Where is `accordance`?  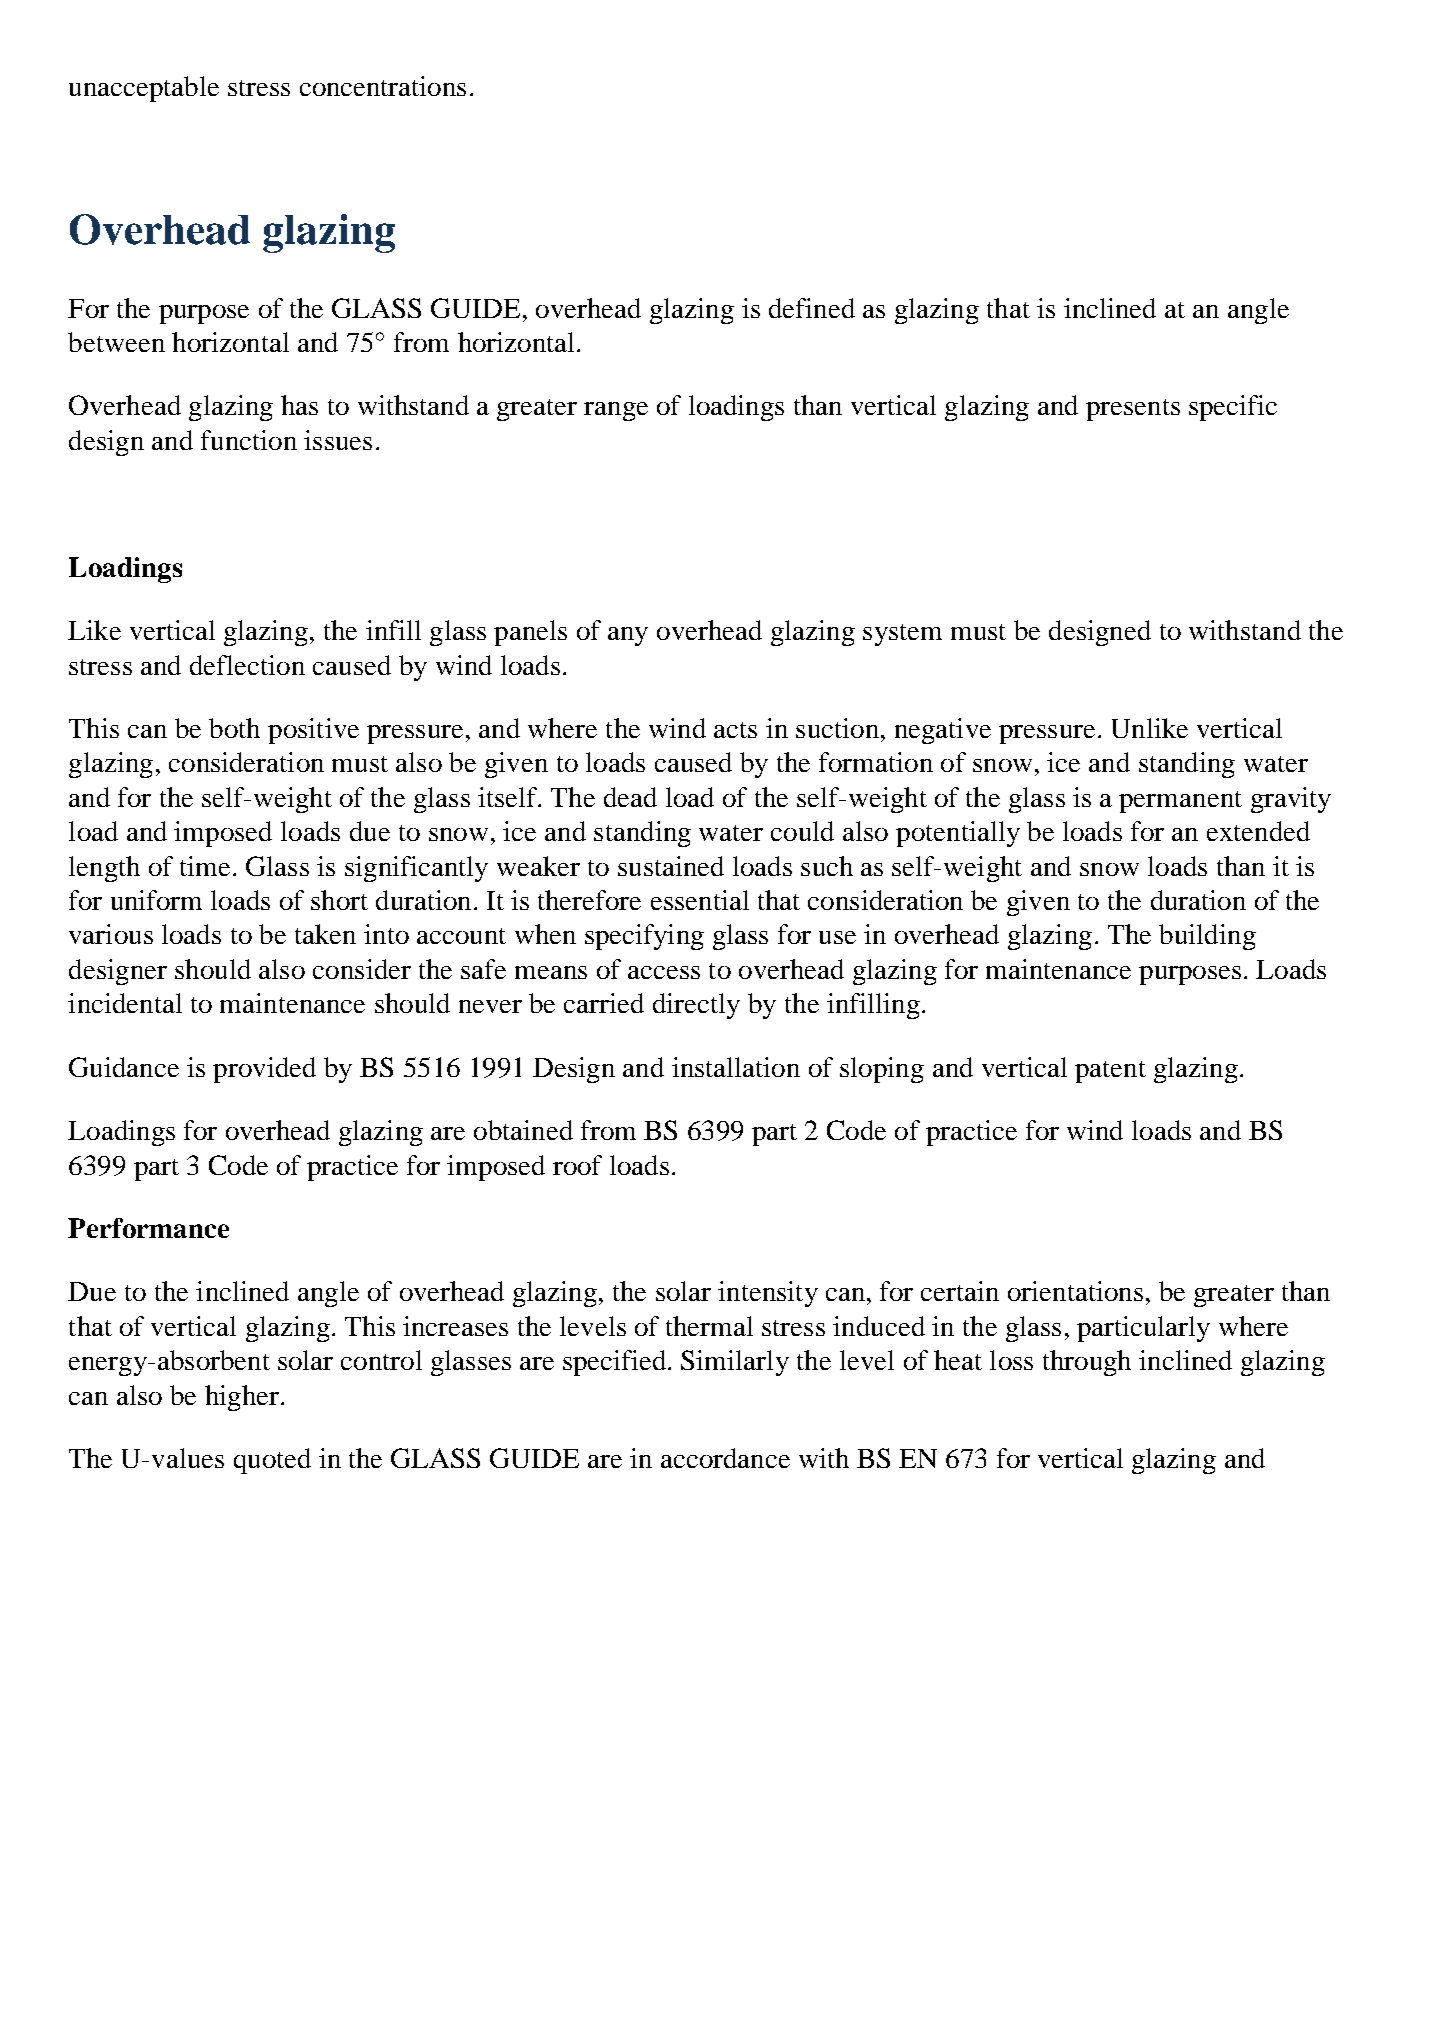
accordance is located at coordinates (725, 1458).
